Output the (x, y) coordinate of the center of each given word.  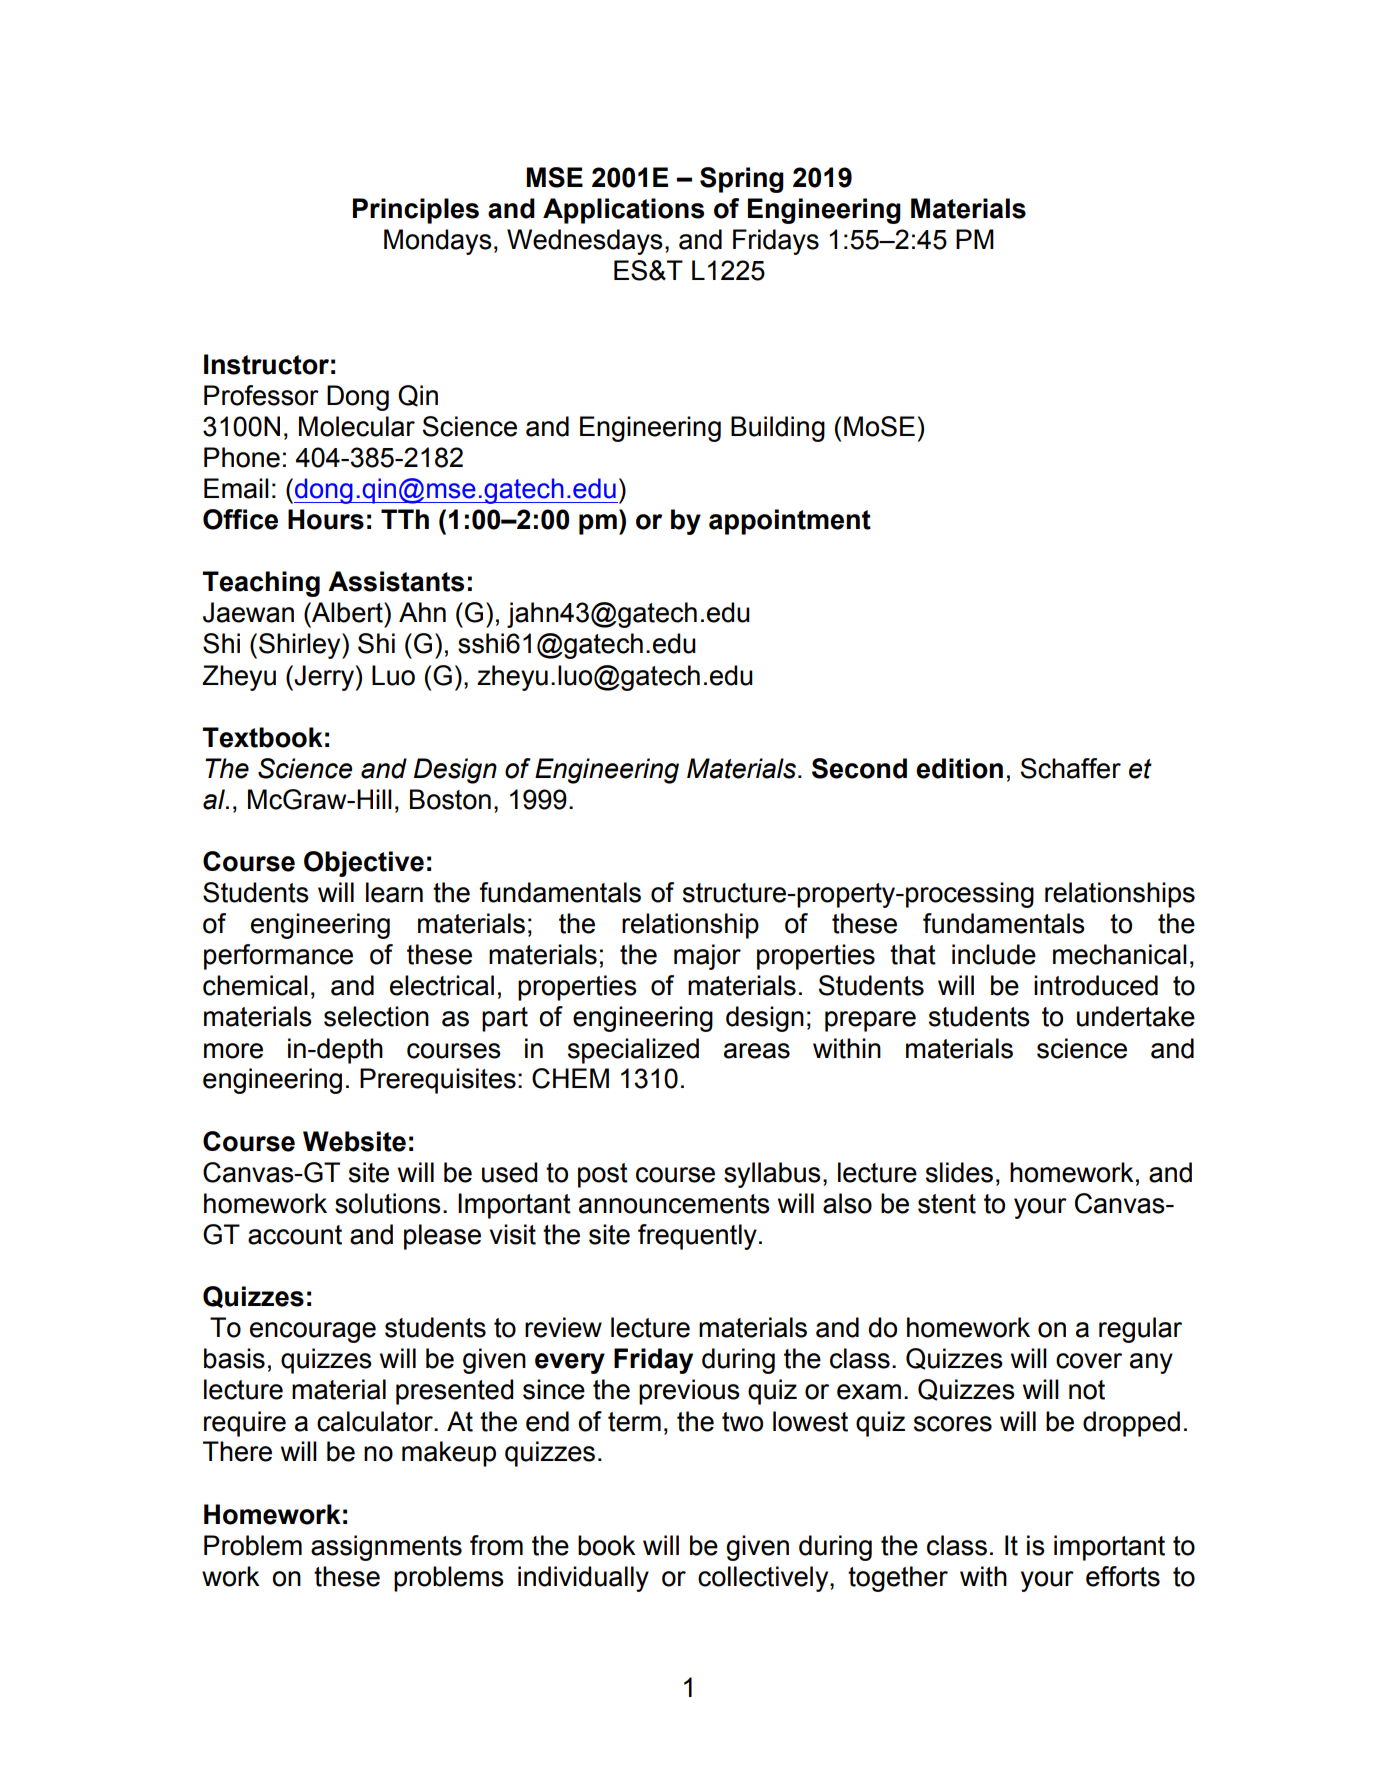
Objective (364, 864)
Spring (742, 180)
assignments (386, 1548)
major (707, 957)
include (994, 954)
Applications (623, 211)
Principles (416, 211)
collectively (764, 1579)
